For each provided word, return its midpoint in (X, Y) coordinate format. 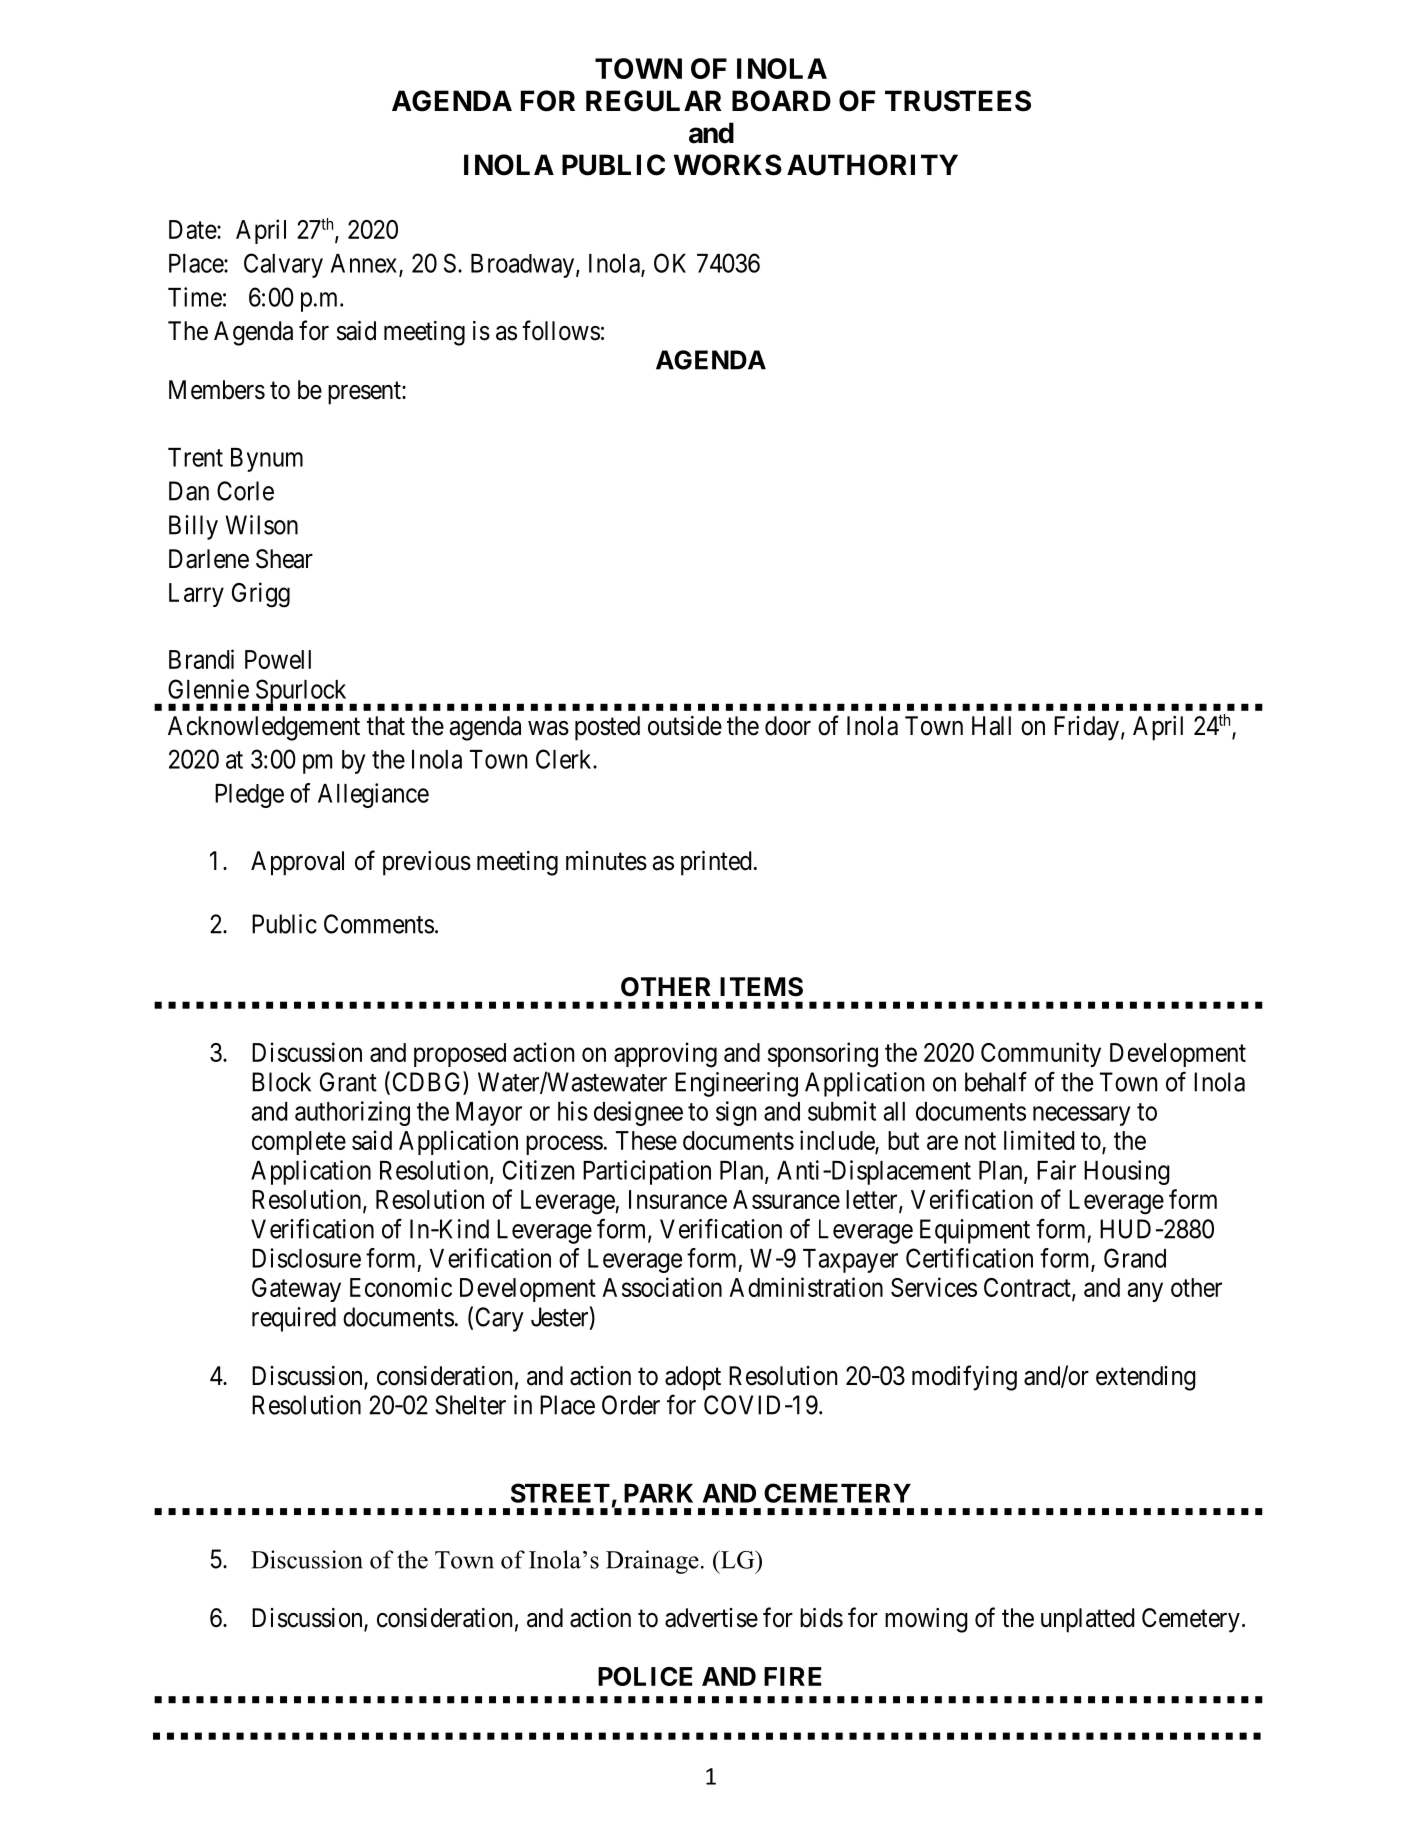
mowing (926, 1620)
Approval (297, 863)
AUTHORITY (872, 165)
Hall (991, 726)
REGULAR (654, 101)
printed (716, 863)
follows (561, 330)
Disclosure (306, 1258)
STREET (560, 1493)
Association (662, 1287)
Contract (1028, 1289)
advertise (711, 1618)
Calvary (283, 265)
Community (1041, 1054)
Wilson (261, 525)
